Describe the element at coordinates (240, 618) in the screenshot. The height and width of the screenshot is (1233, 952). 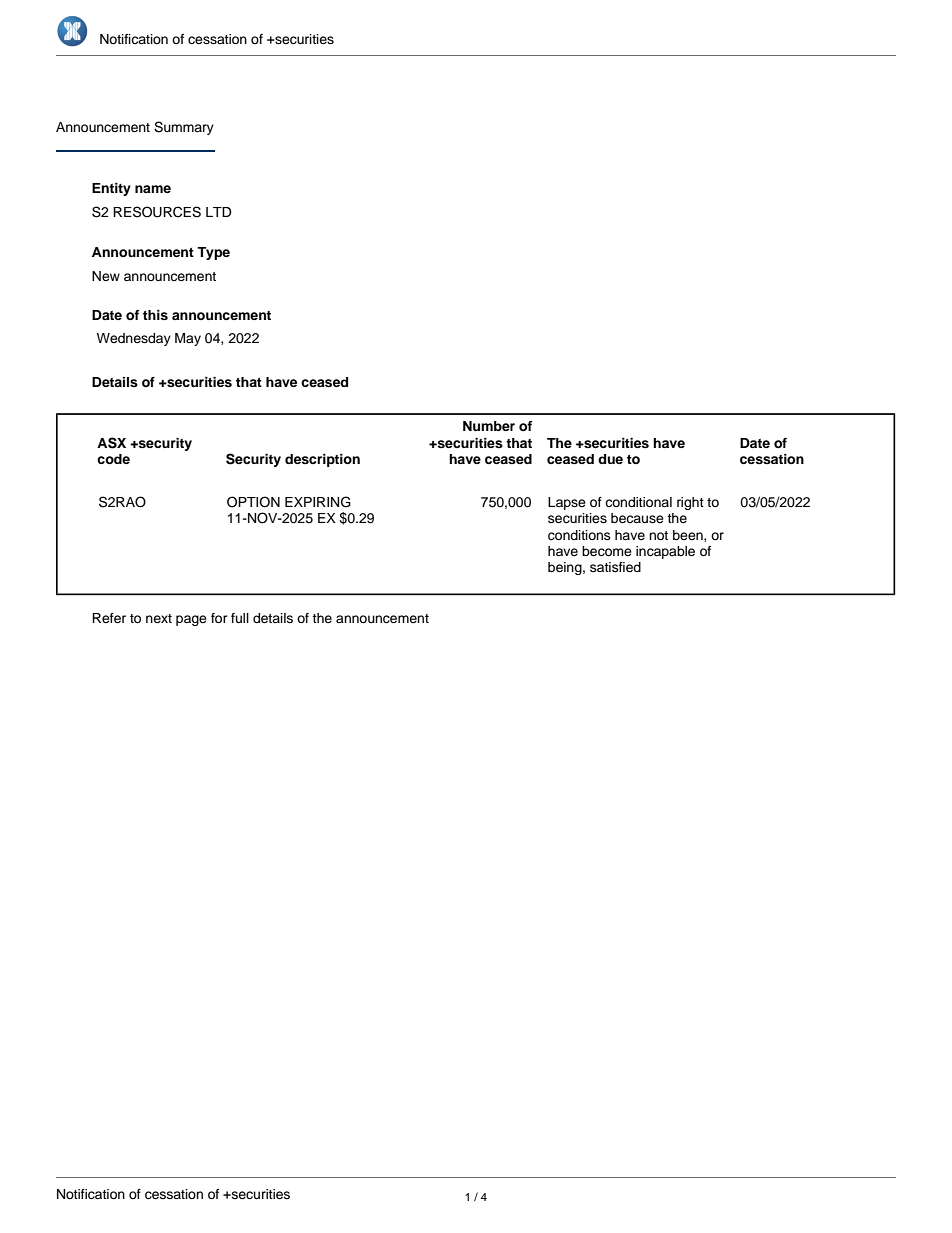
I see `full` at that location.
